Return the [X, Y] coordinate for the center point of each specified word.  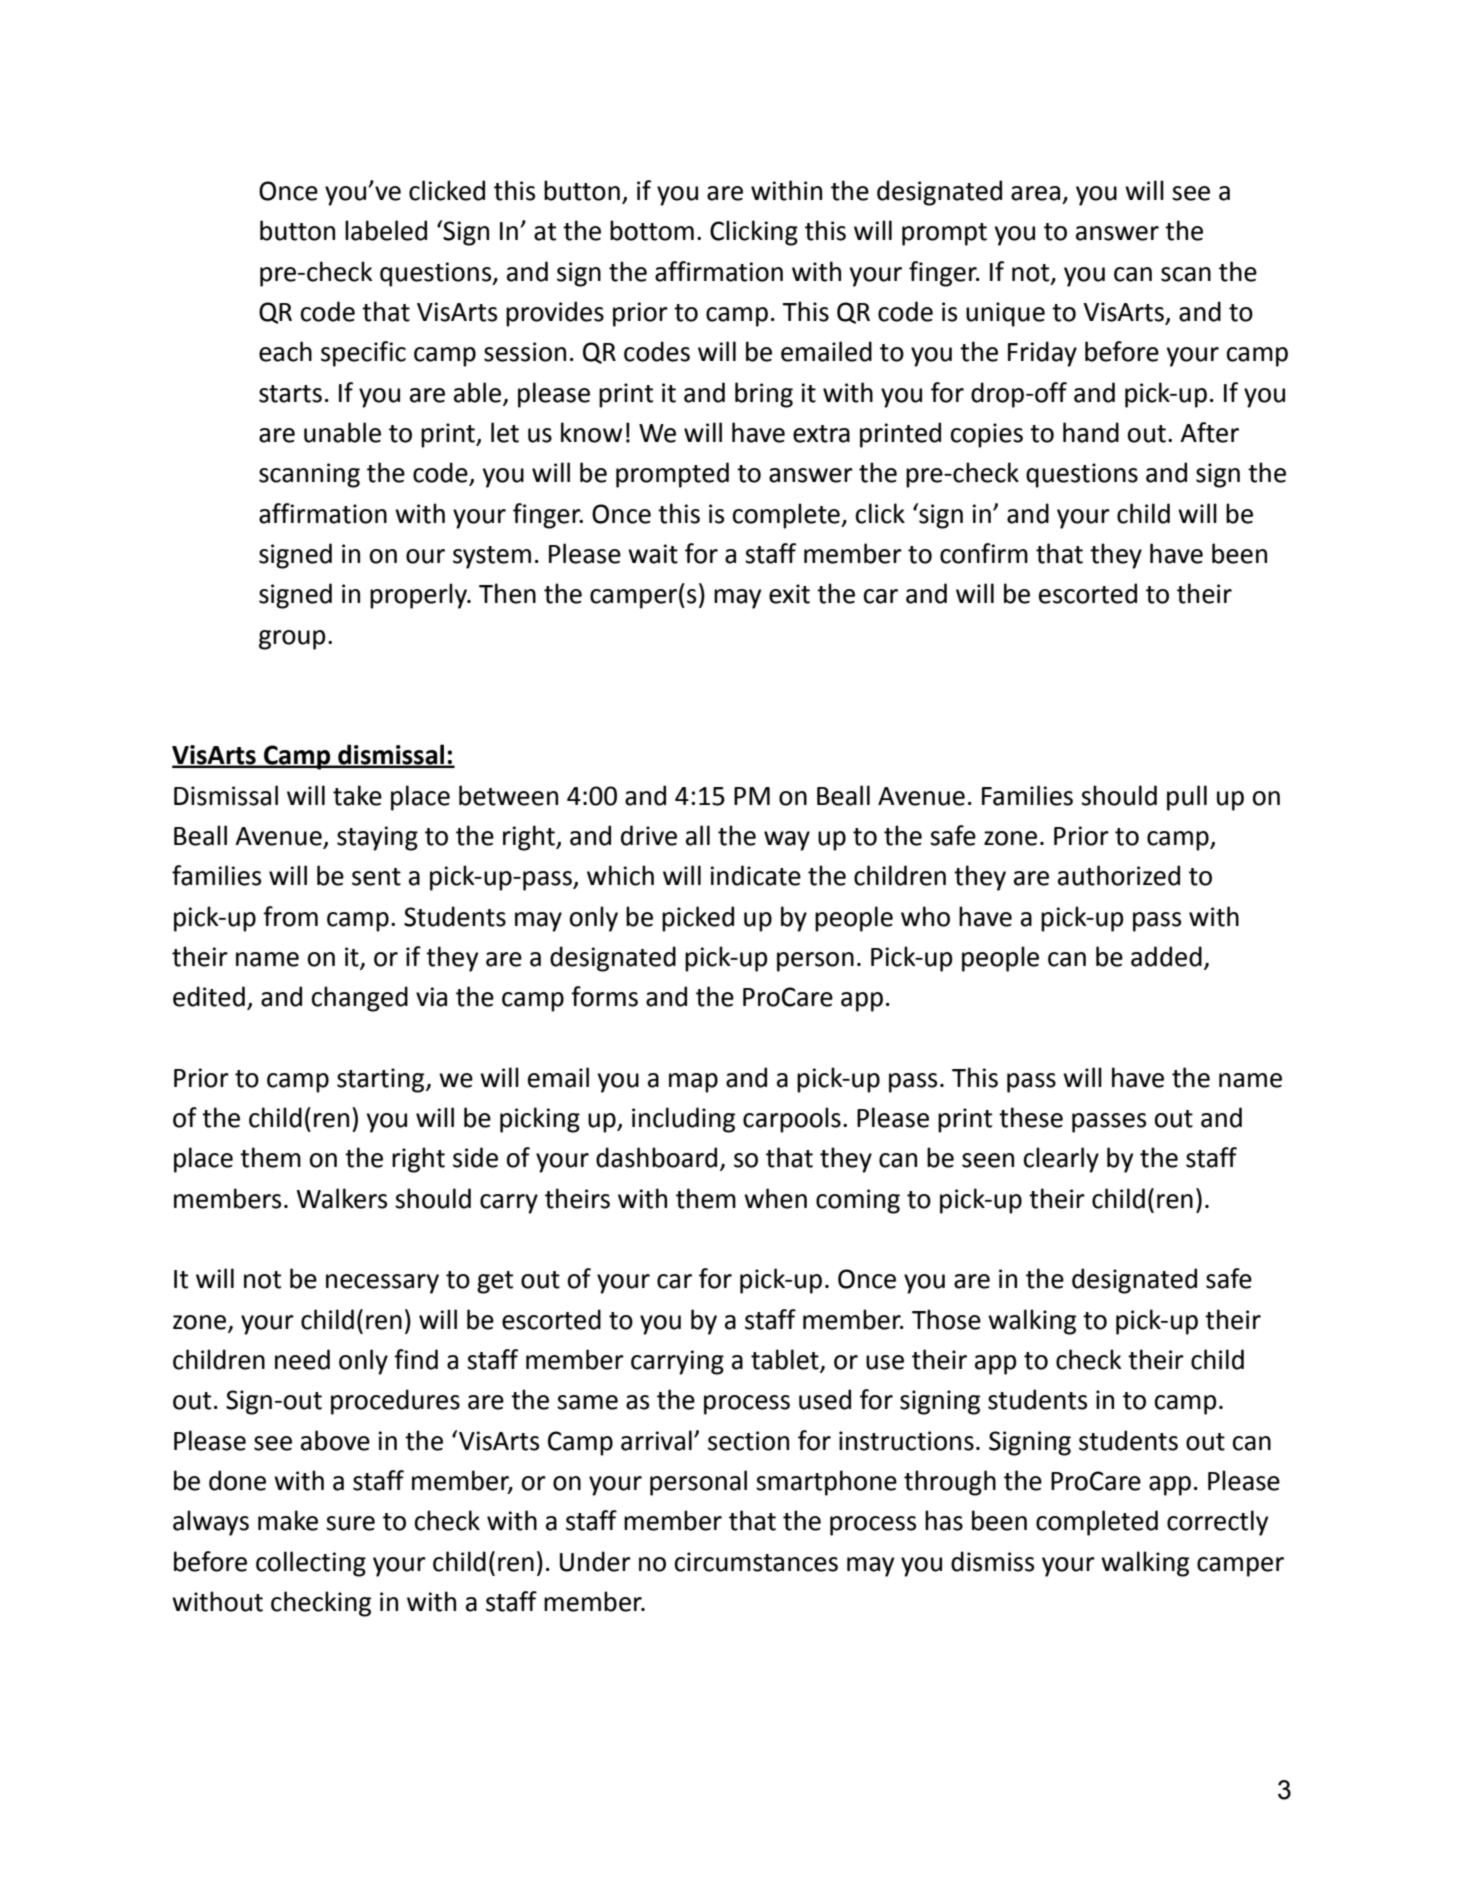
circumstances [756, 1562]
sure [350, 1523]
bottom [652, 230]
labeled [386, 230]
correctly [1217, 1523]
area [1035, 193]
